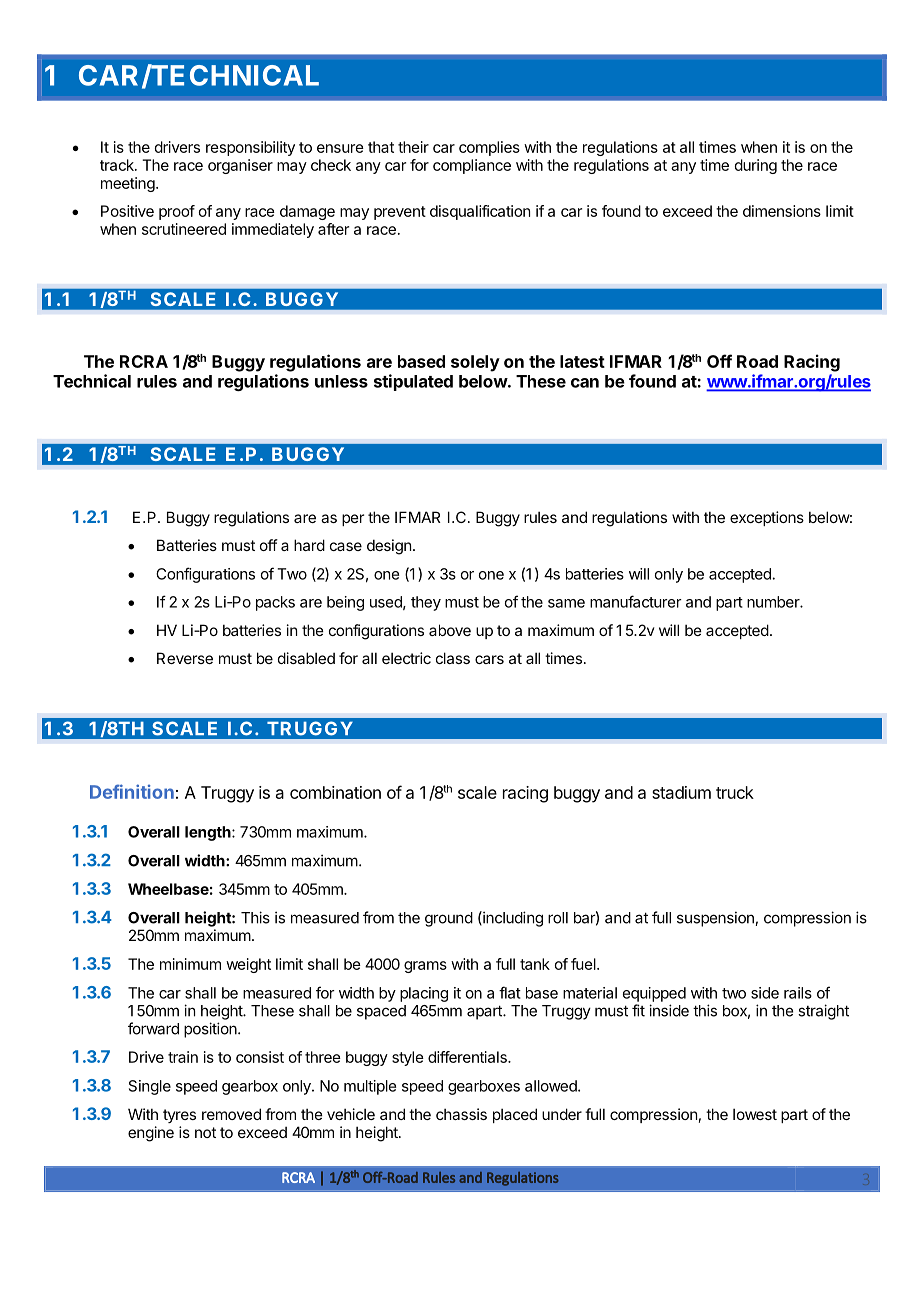  What do you see at coordinates (341, 381) in the document?
I see `unless` at bounding box center [341, 381].
